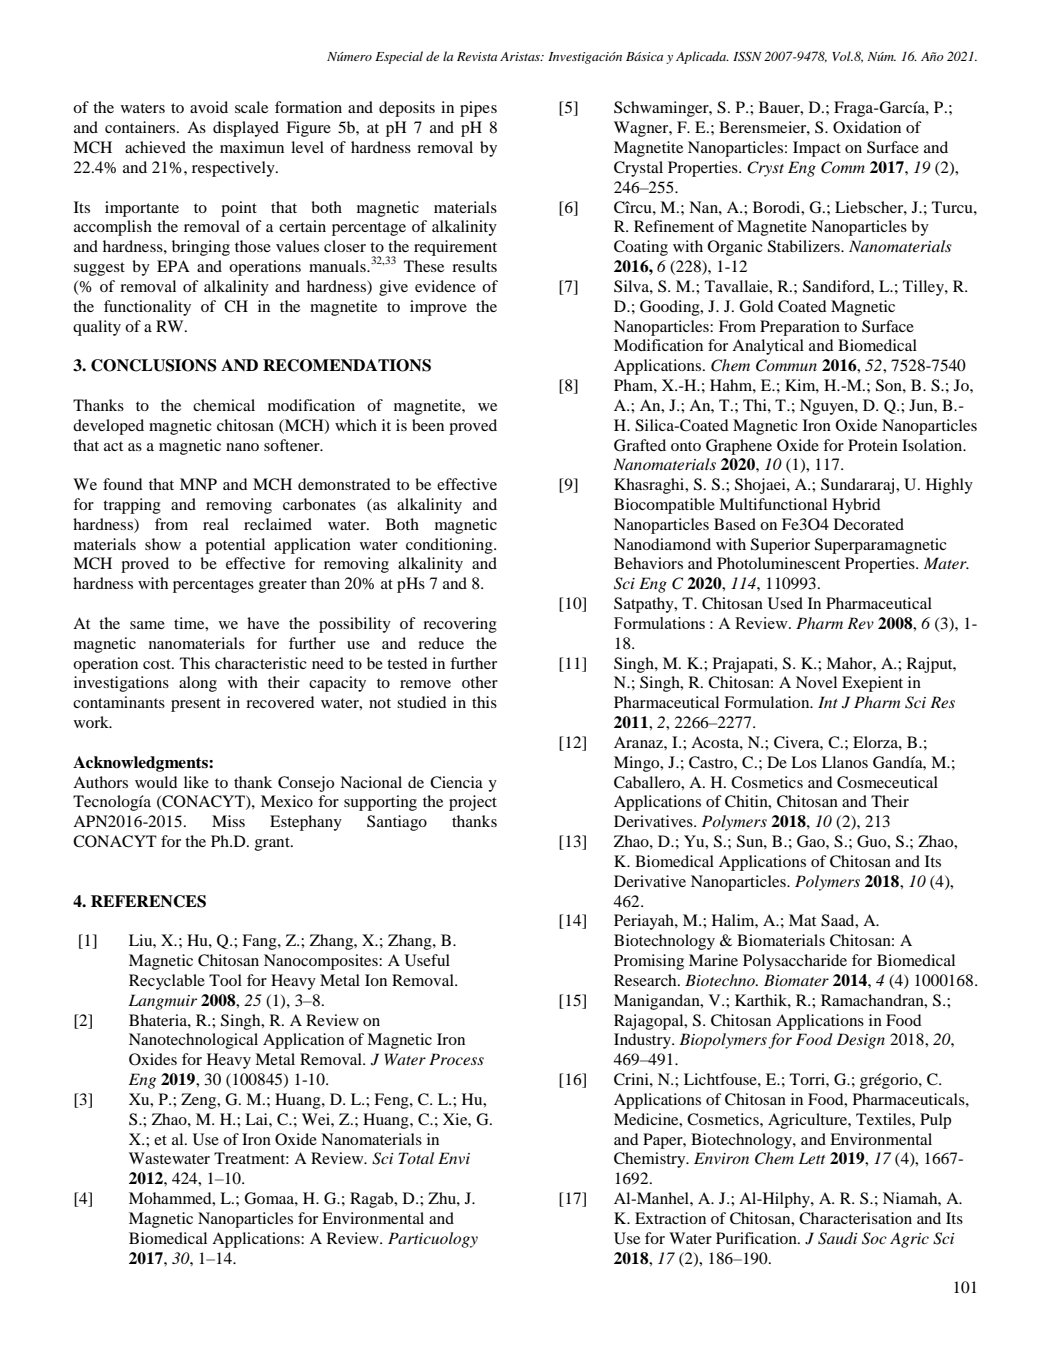  I want to click on Useful, so click(427, 960).
